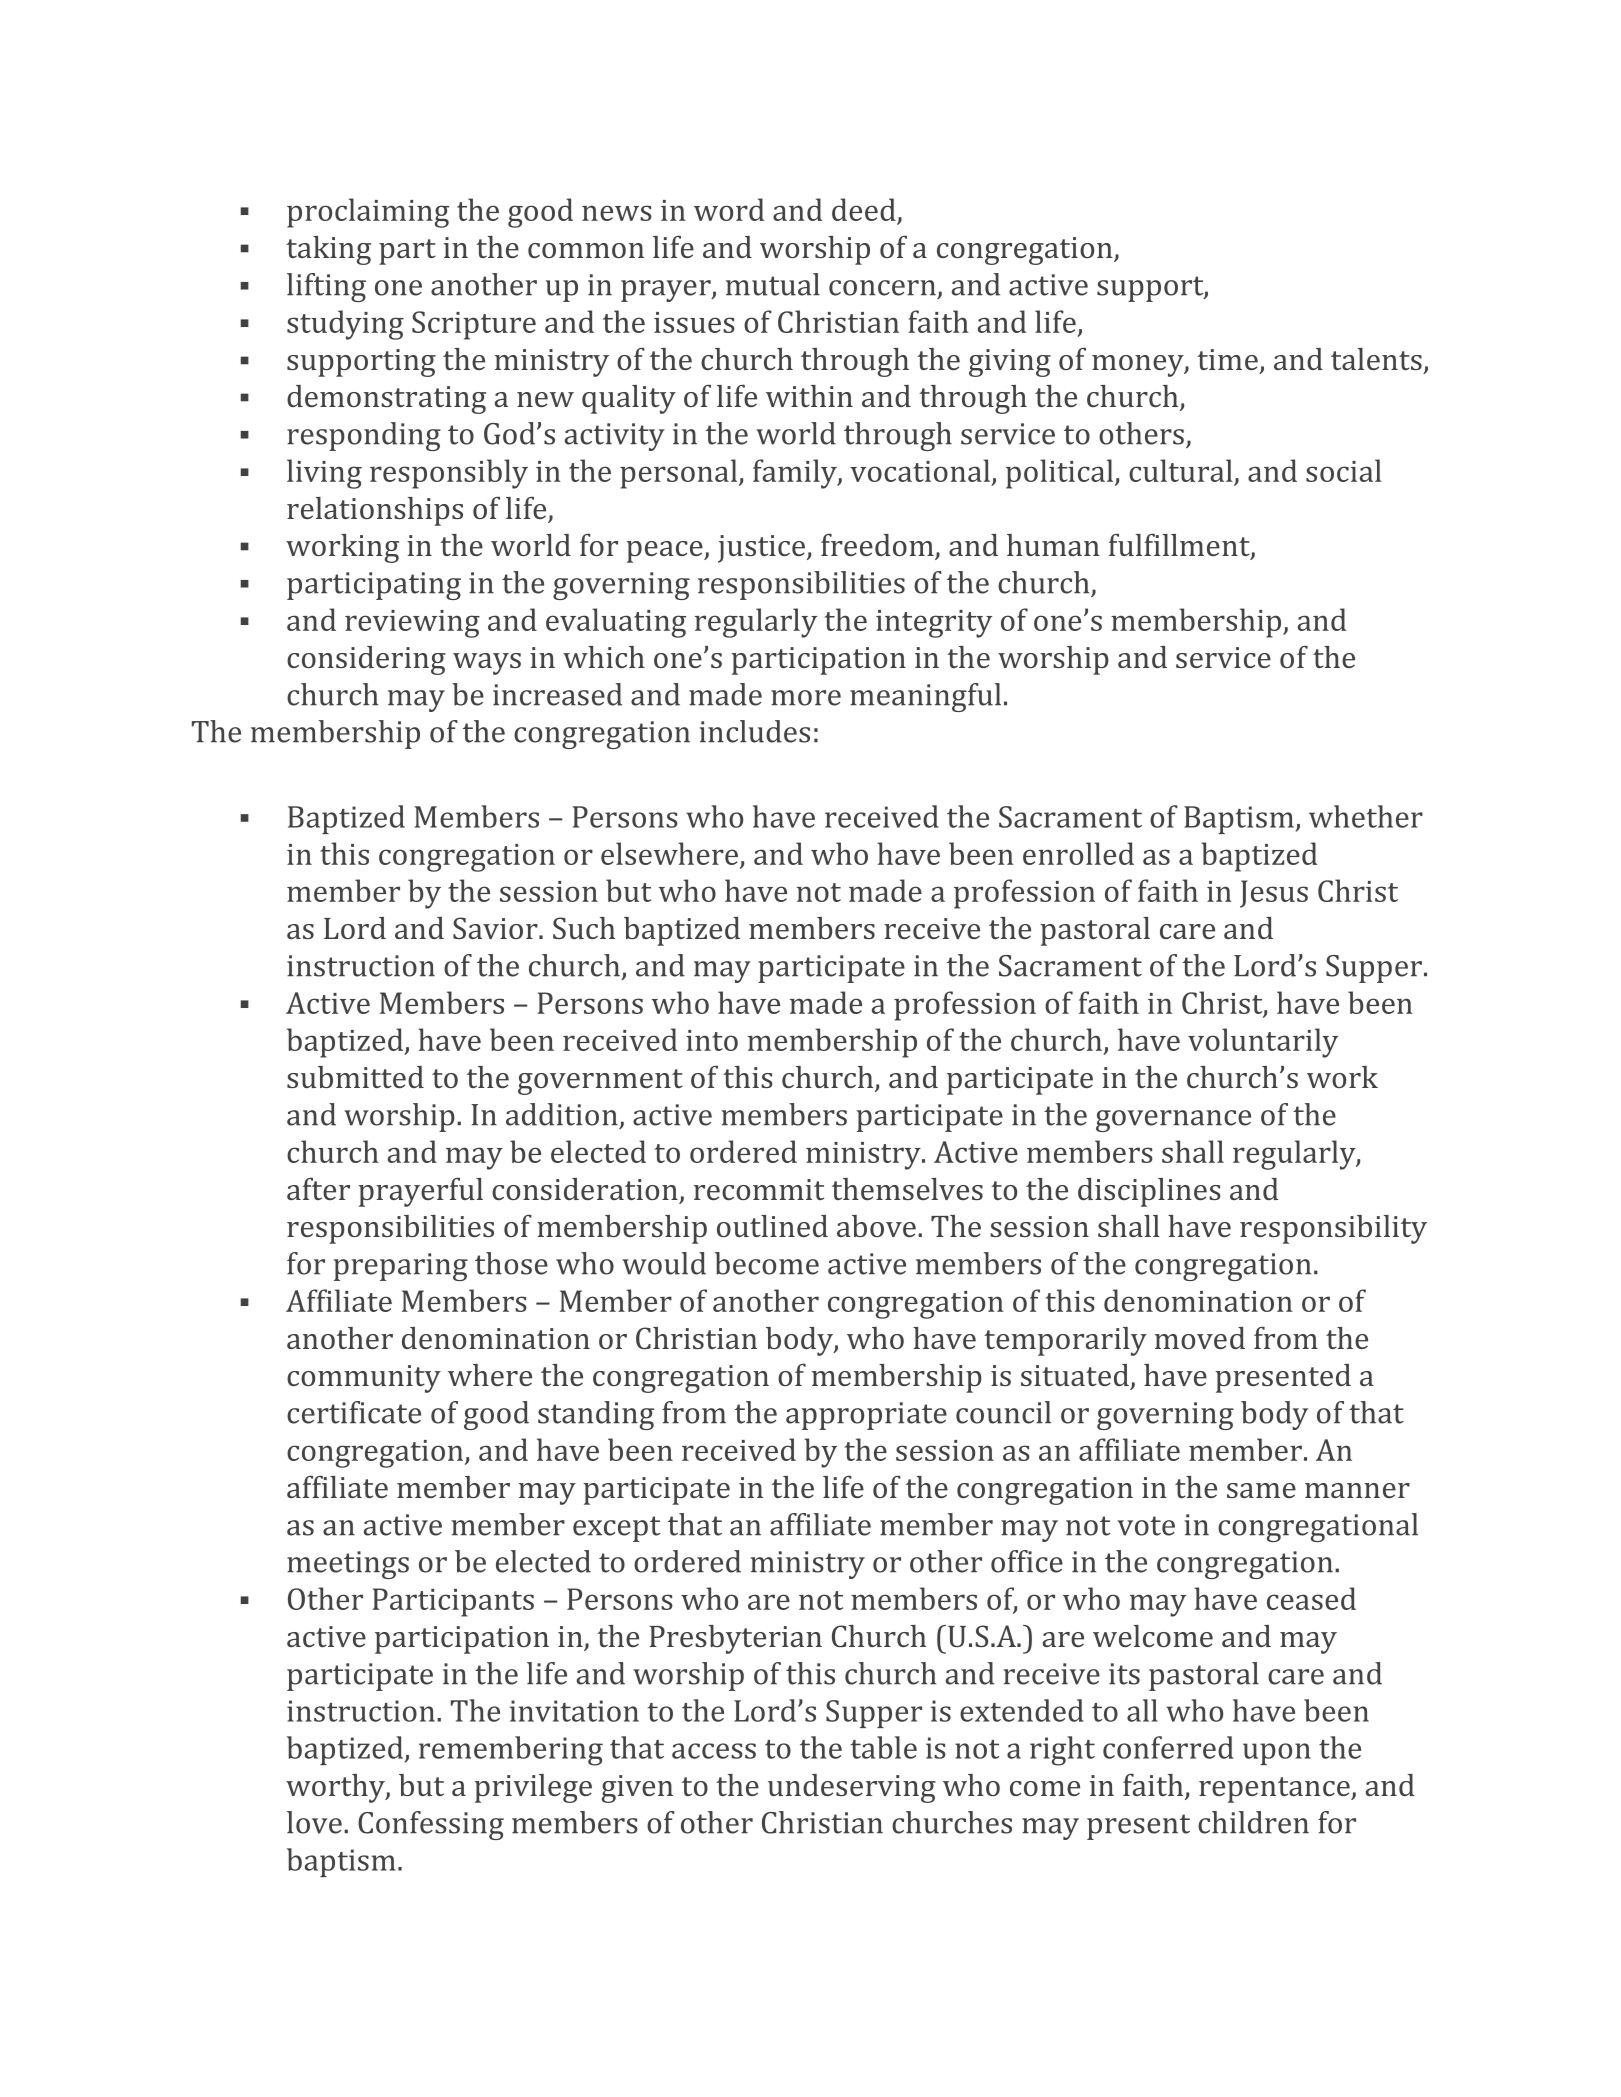 The width and height of the document is (1621, 2097). I want to click on reviewing, so click(412, 624).
